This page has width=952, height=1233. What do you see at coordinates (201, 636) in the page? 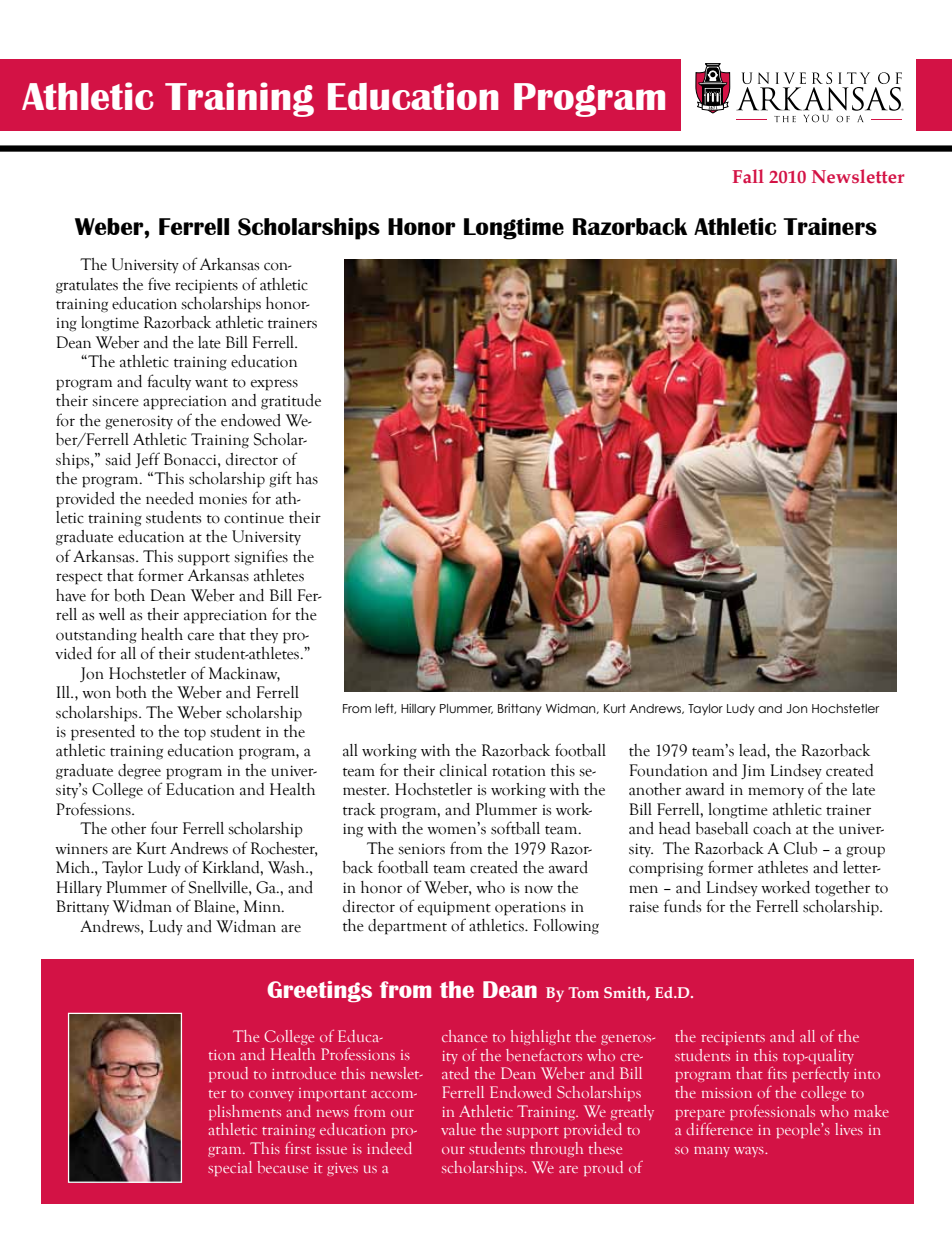
I see `care` at bounding box center [201, 636].
